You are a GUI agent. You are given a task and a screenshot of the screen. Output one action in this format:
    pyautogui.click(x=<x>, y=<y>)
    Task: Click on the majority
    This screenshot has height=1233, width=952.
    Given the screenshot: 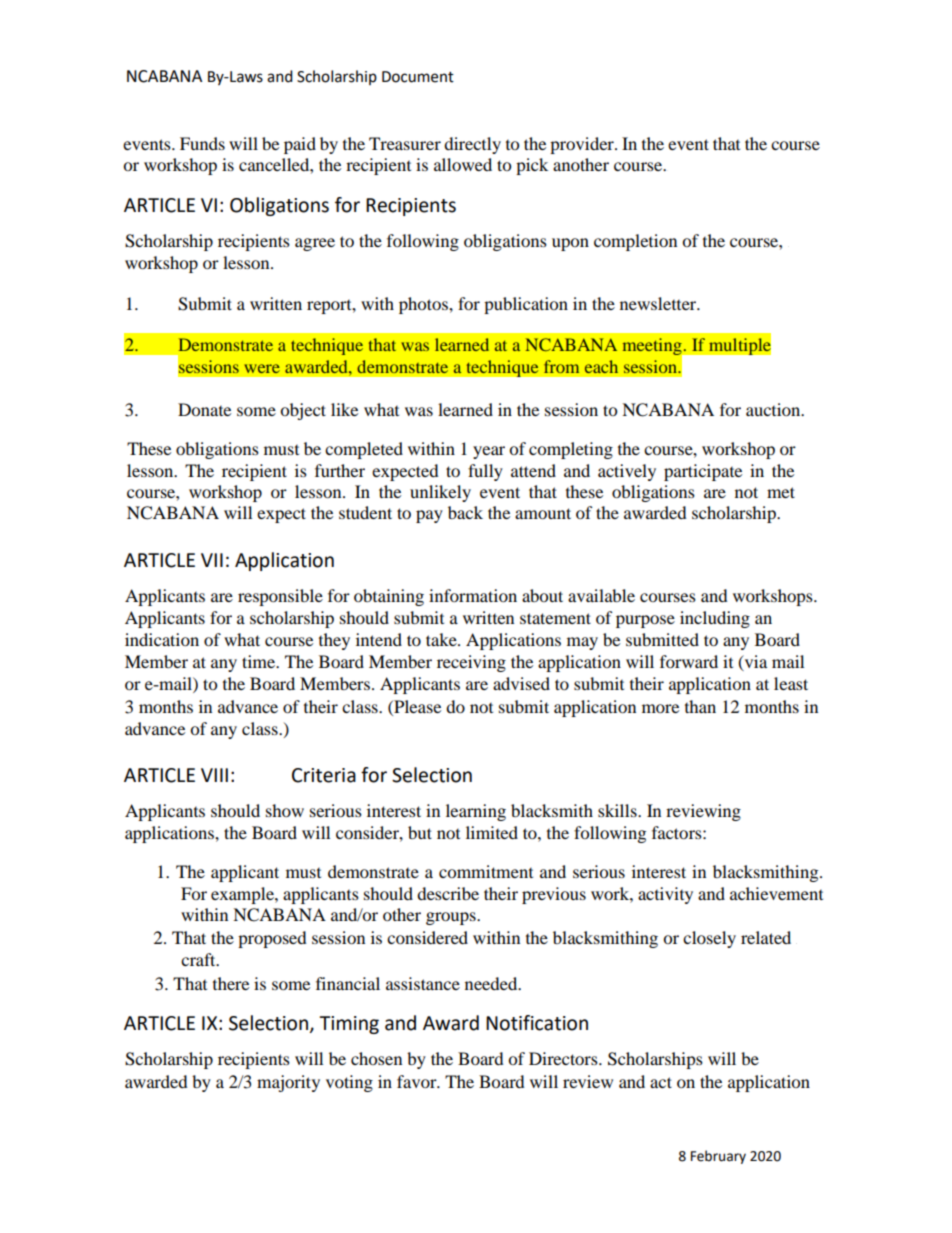 What is the action you would take?
    pyautogui.click(x=288, y=1083)
